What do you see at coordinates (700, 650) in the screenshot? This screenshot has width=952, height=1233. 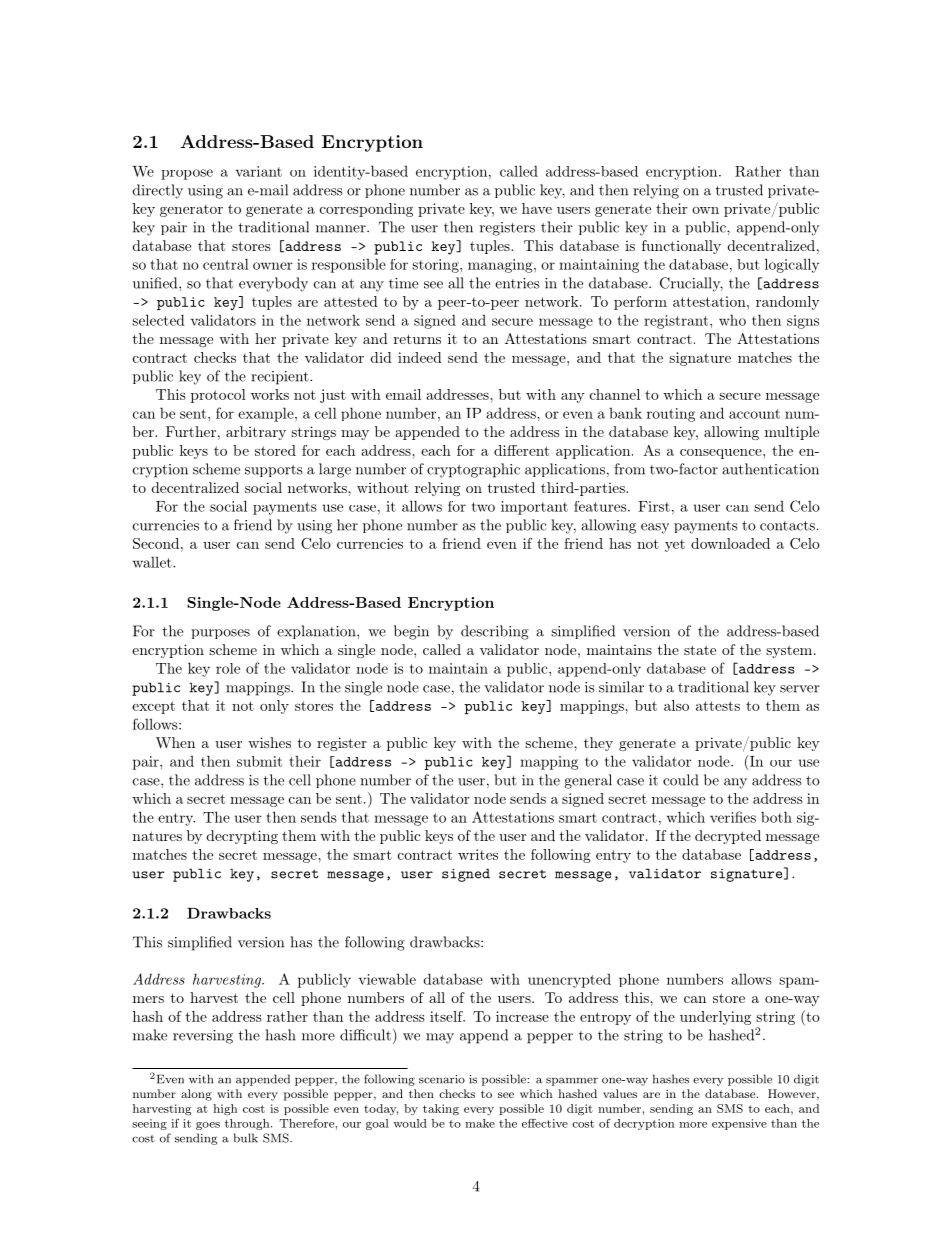 I see `state` at bounding box center [700, 650].
